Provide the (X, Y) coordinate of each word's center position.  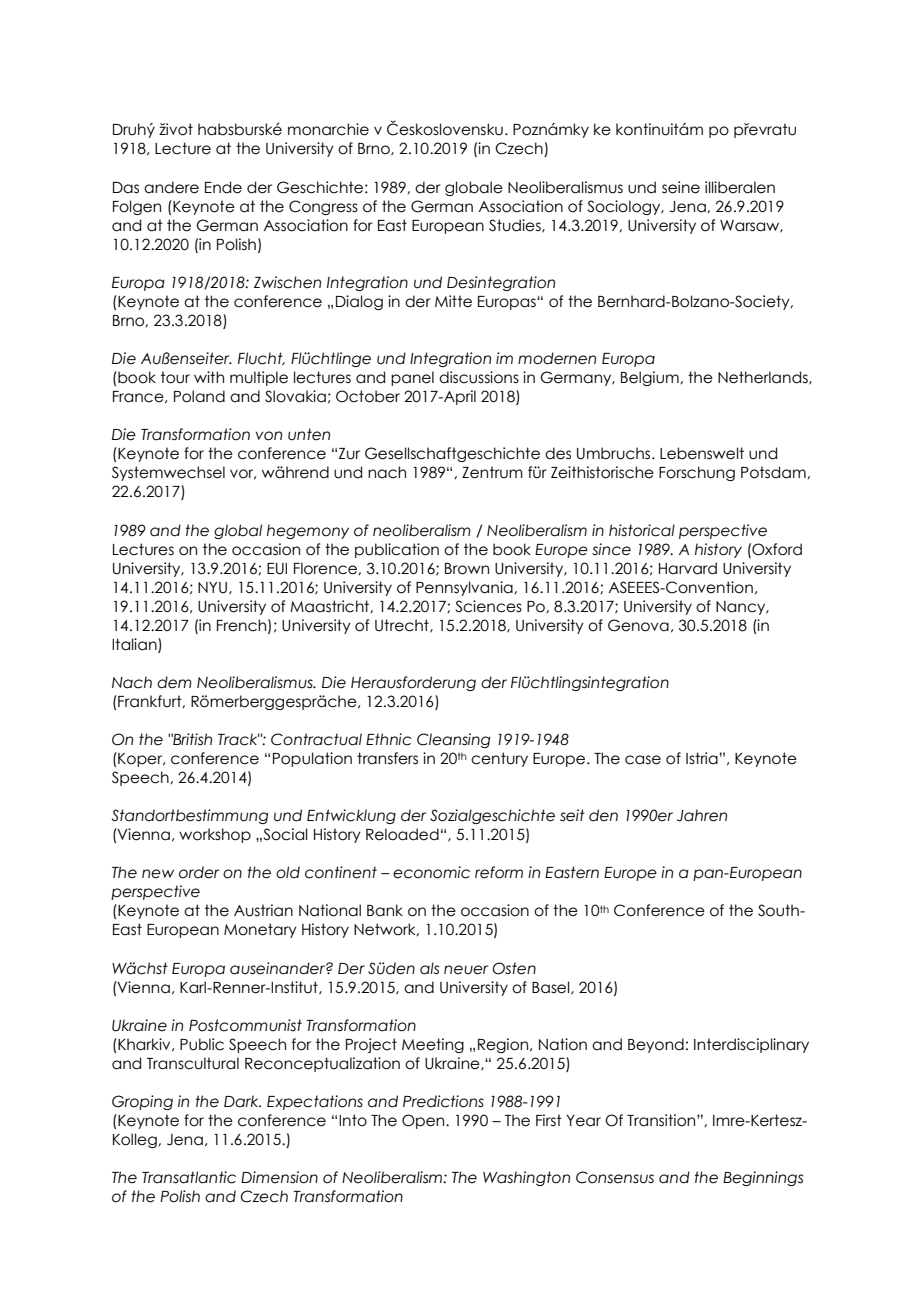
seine (681, 187)
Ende (223, 187)
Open (424, 1121)
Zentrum (492, 472)
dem (174, 682)
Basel (552, 988)
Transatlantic (189, 1177)
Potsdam (774, 472)
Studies (516, 226)
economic (431, 872)
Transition (662, 1120)
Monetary (260, 930)
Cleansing (453, 740)
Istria (702, 758)
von (269, 436)
